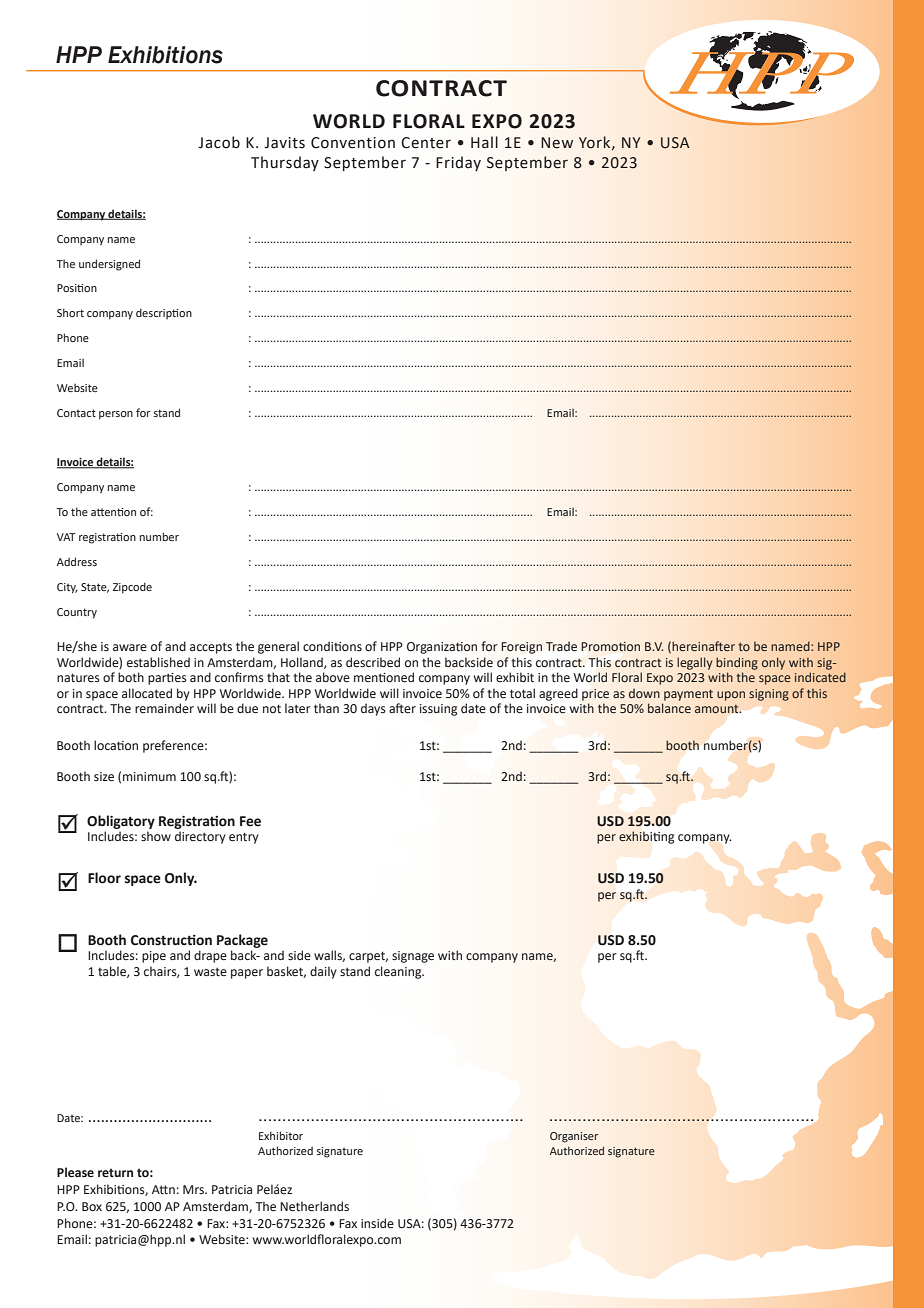  I want to click on binding, so click(737, 663).
